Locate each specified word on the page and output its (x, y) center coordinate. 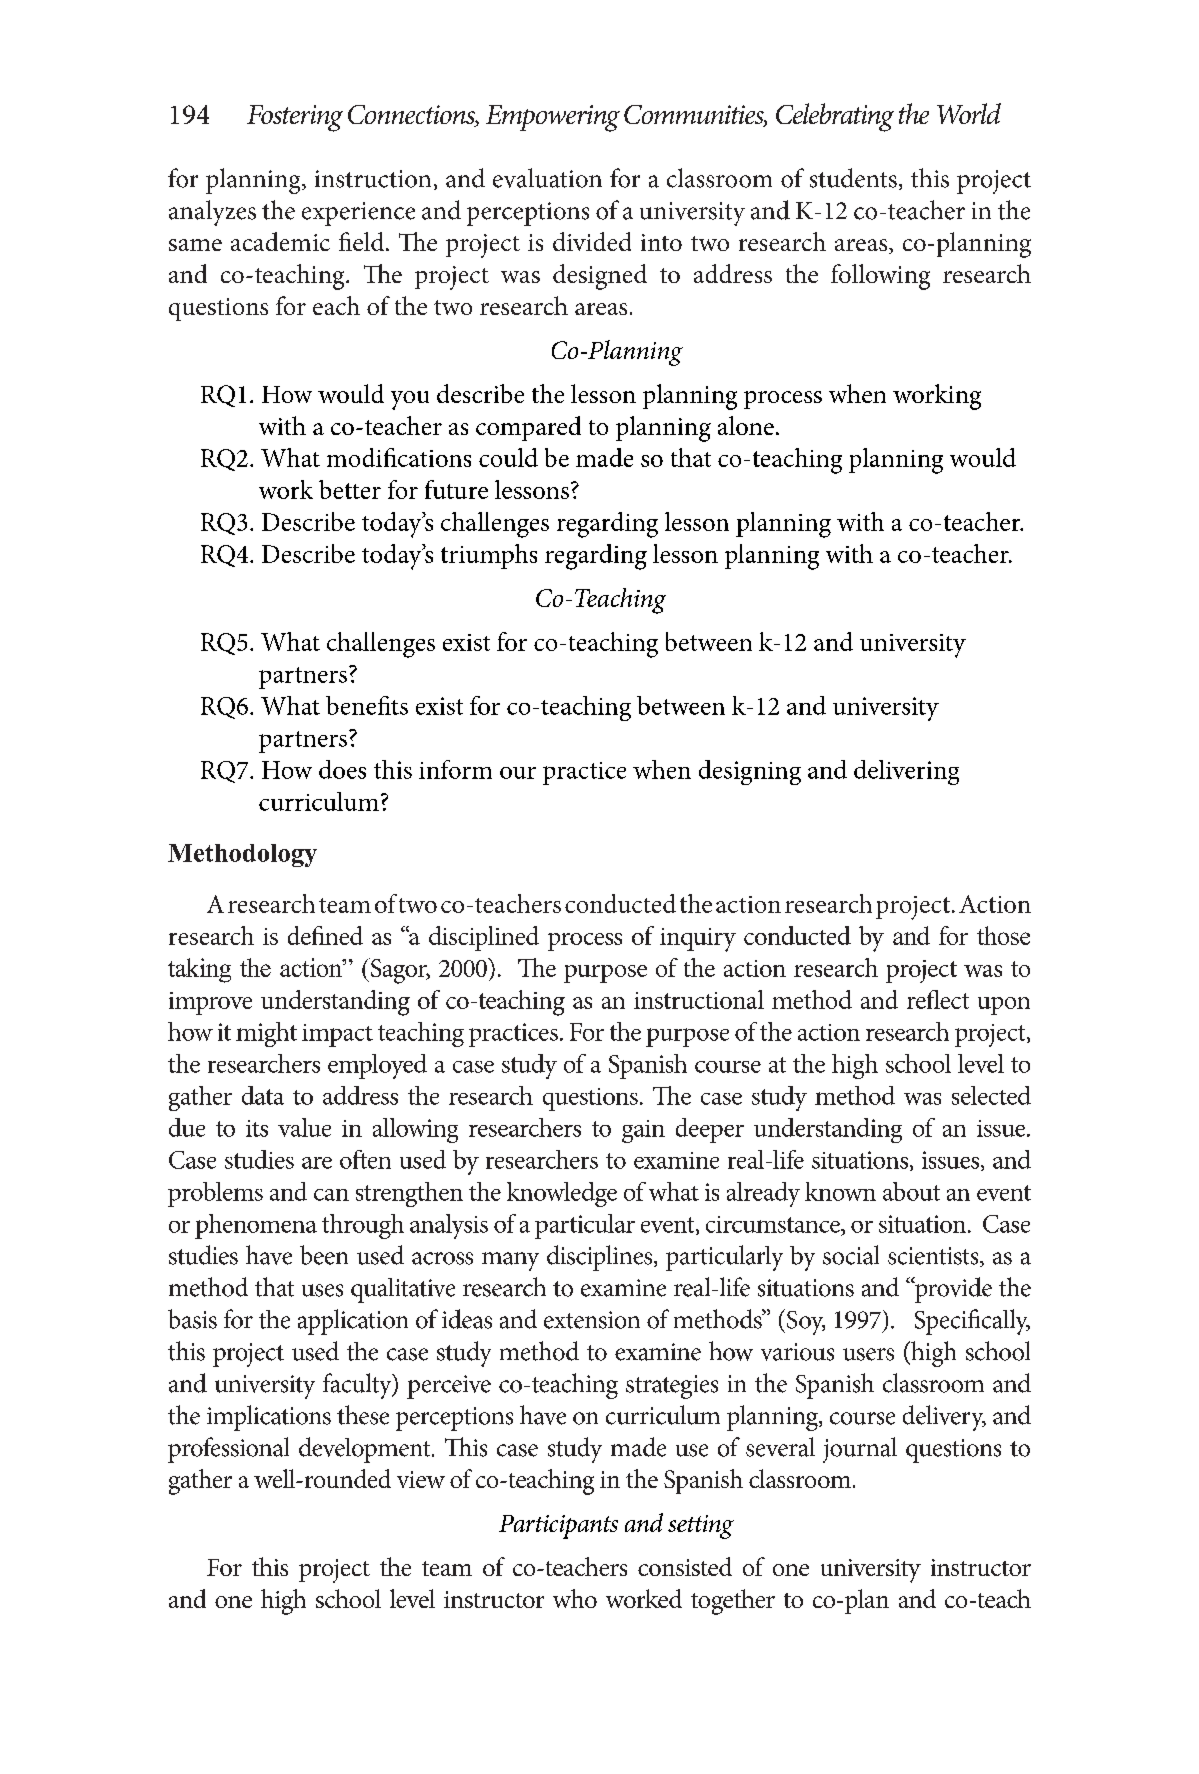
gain (643, 1131)
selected (991, 1095)
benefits (367, 705)
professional (228, 1450)
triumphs (489, 556)
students (853, 178)
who (575, 1598)
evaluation (547, 178)
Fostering (295, 118)
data (263, 1095)
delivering (906, 772)
